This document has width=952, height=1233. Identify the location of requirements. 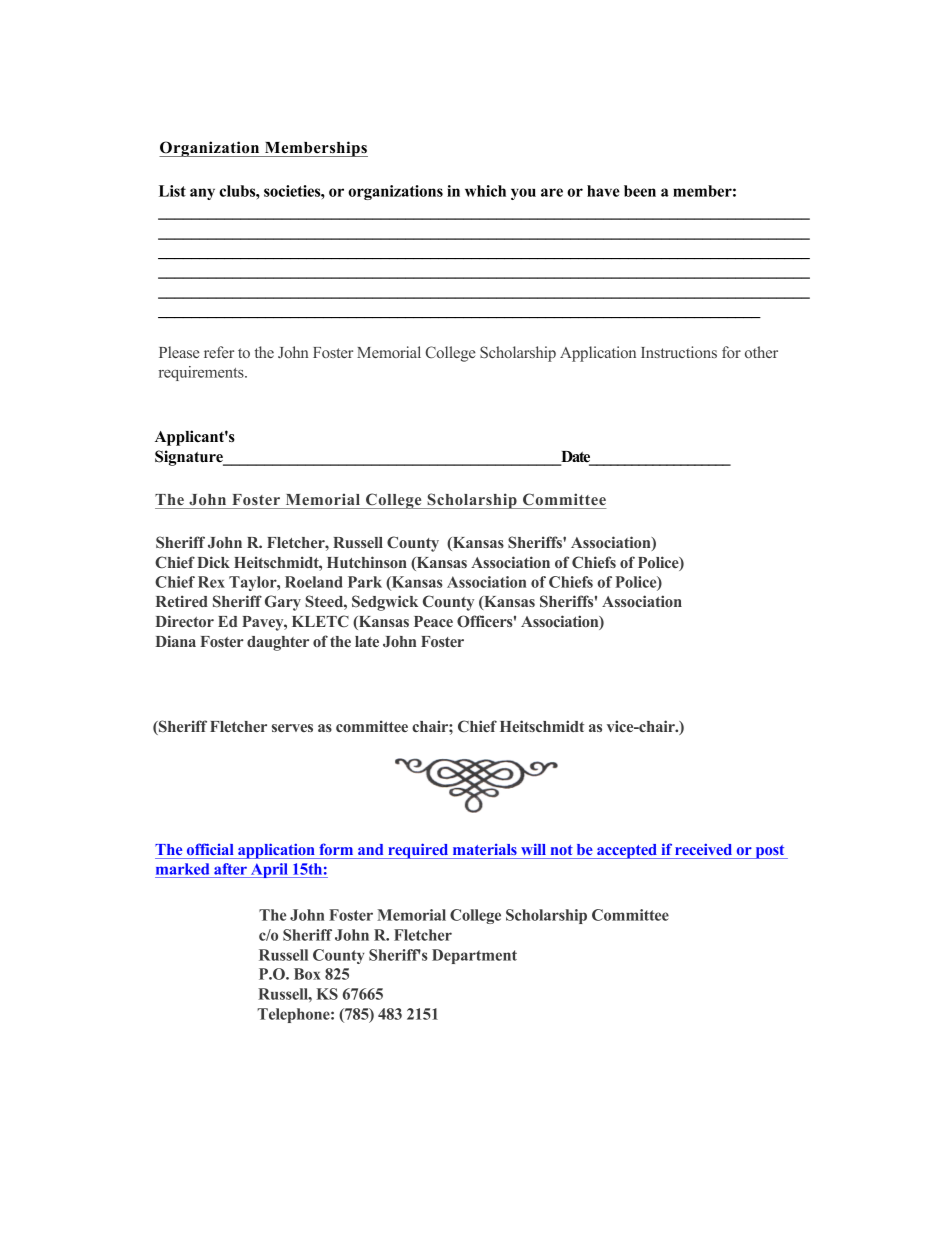
(202, 373).
